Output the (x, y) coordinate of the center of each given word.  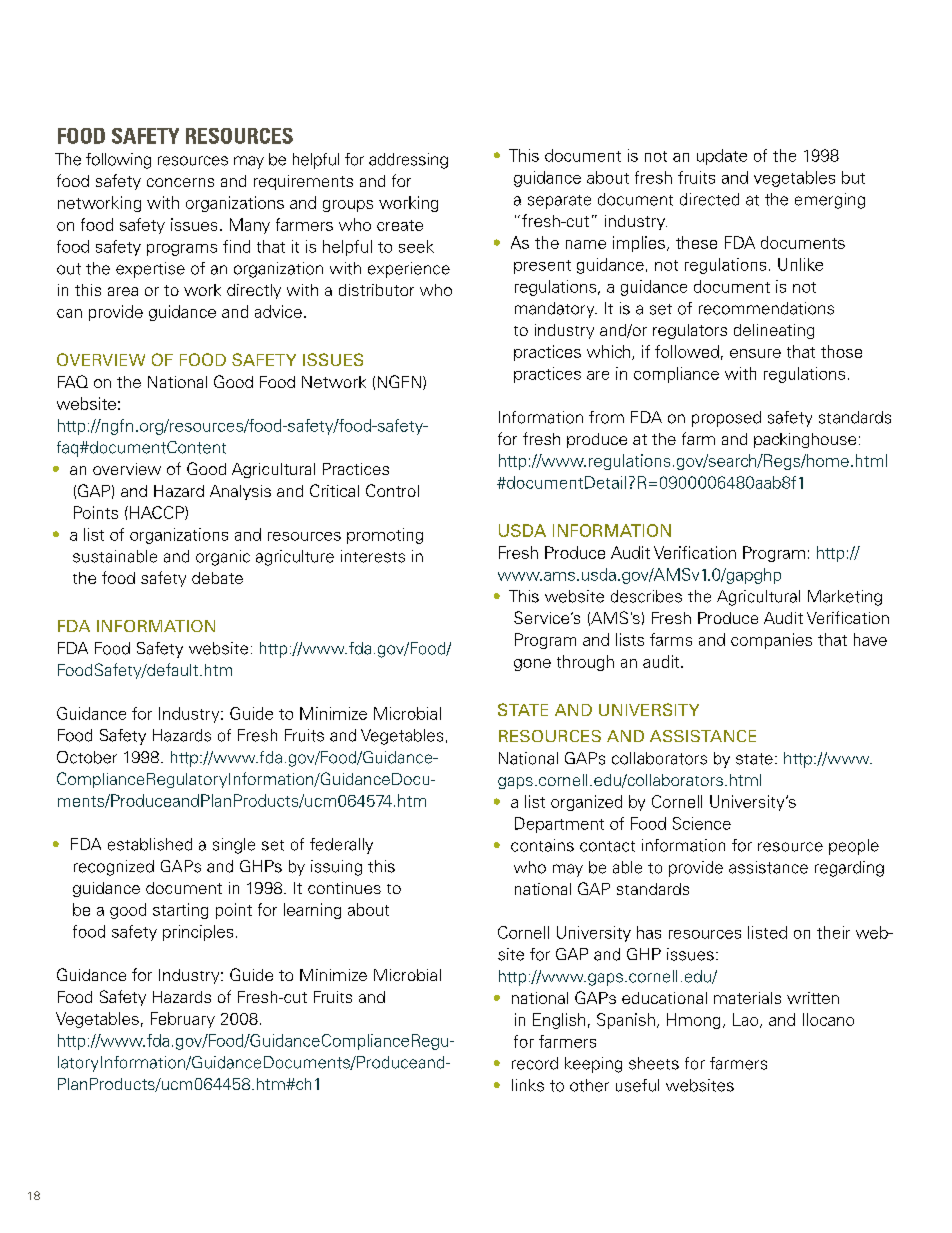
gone (532, 665)
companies (771, 641)
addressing (408, 161)
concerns (180, 182)
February (183, 1020)
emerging (830, 201)
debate (217, 578)
